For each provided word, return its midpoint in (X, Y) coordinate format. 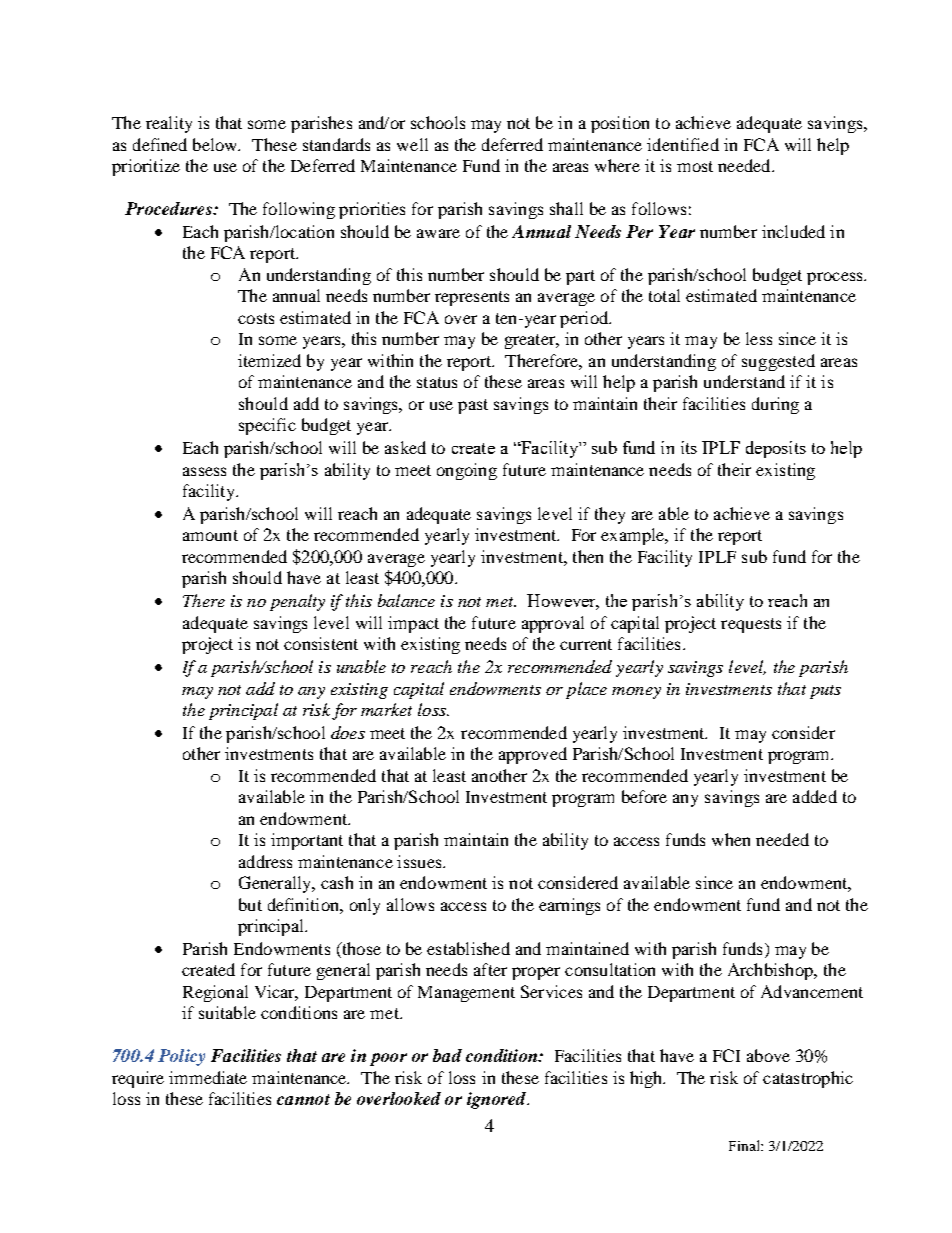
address (265, 861)
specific (267, 426)
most (695, 166)
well (412, 144)
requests (751, 625)
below (216, 144)
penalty (297, 602)
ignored (498, 1100)
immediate (208, 1077)
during (775, 405)
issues (420, 861)
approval (553, 624)
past (473, 406)
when (731, 839)
